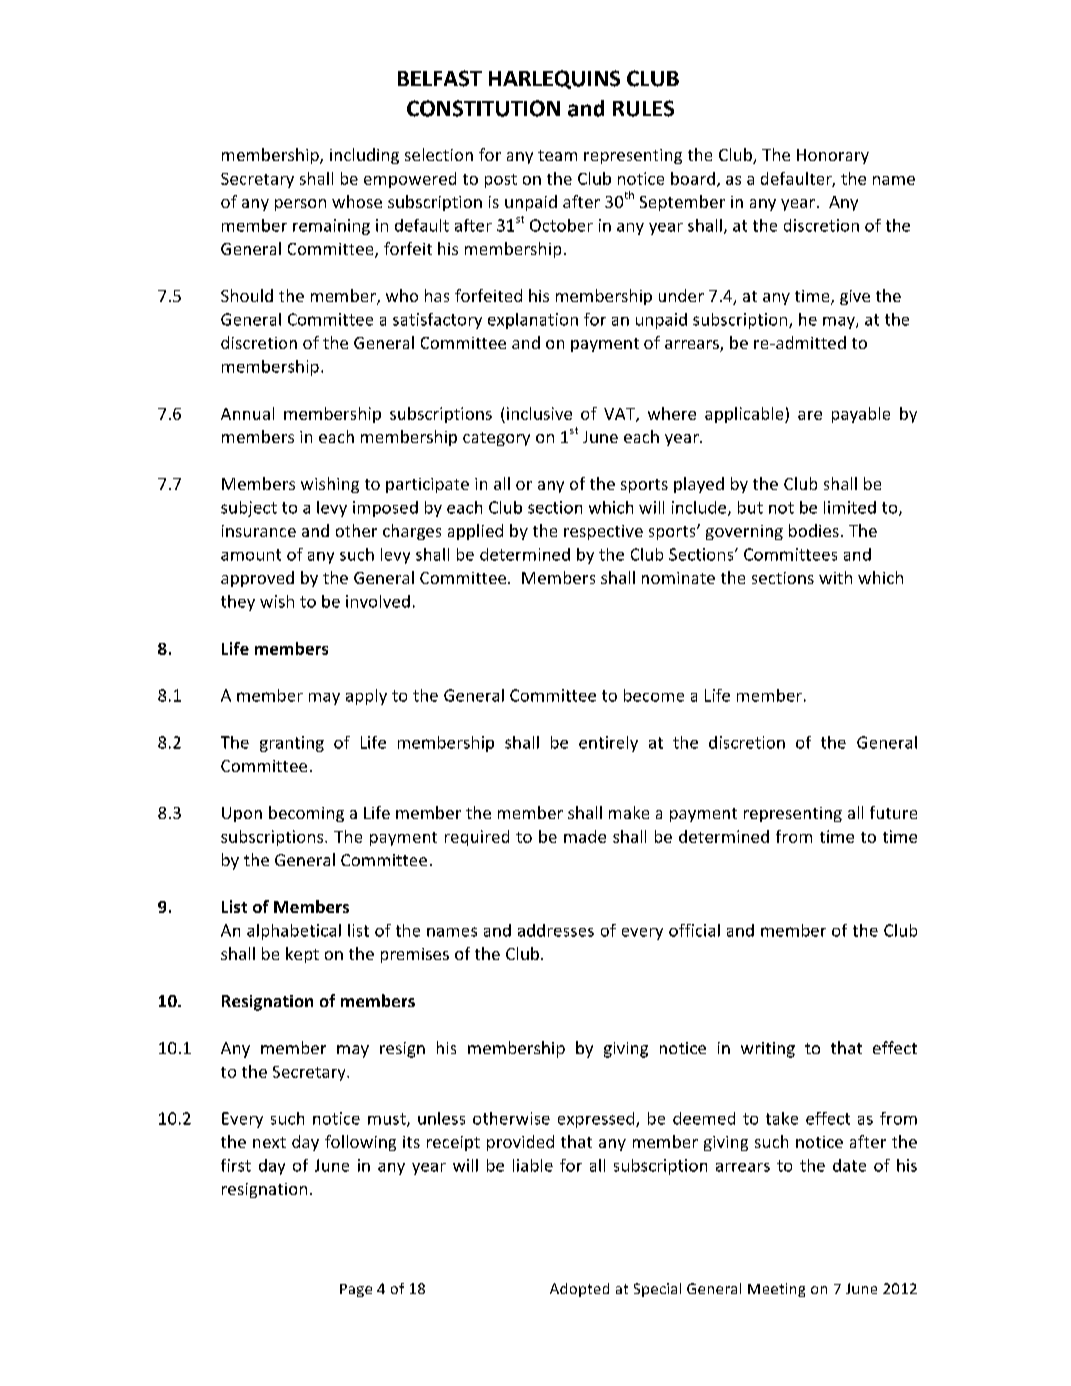 The width and height of the screenshot is (1071, 1386). What do you see at coordinates (364, 156) in the screenshot?
I see `including` at bounding box center [364, 156].
